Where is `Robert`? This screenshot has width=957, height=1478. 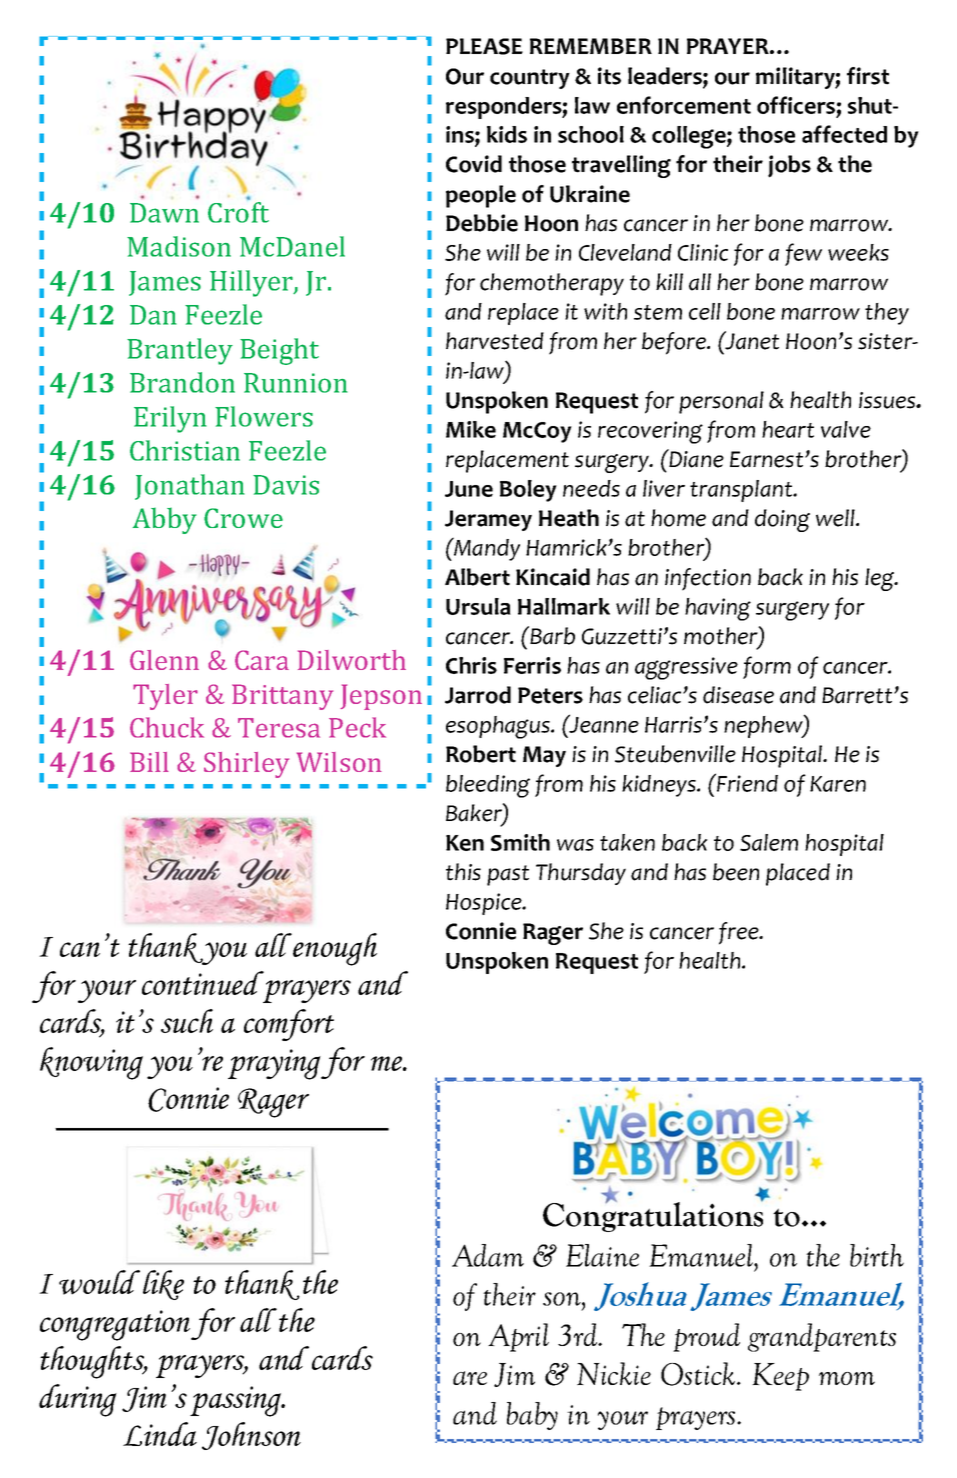
Robert is located at coordinates (481, 754).
